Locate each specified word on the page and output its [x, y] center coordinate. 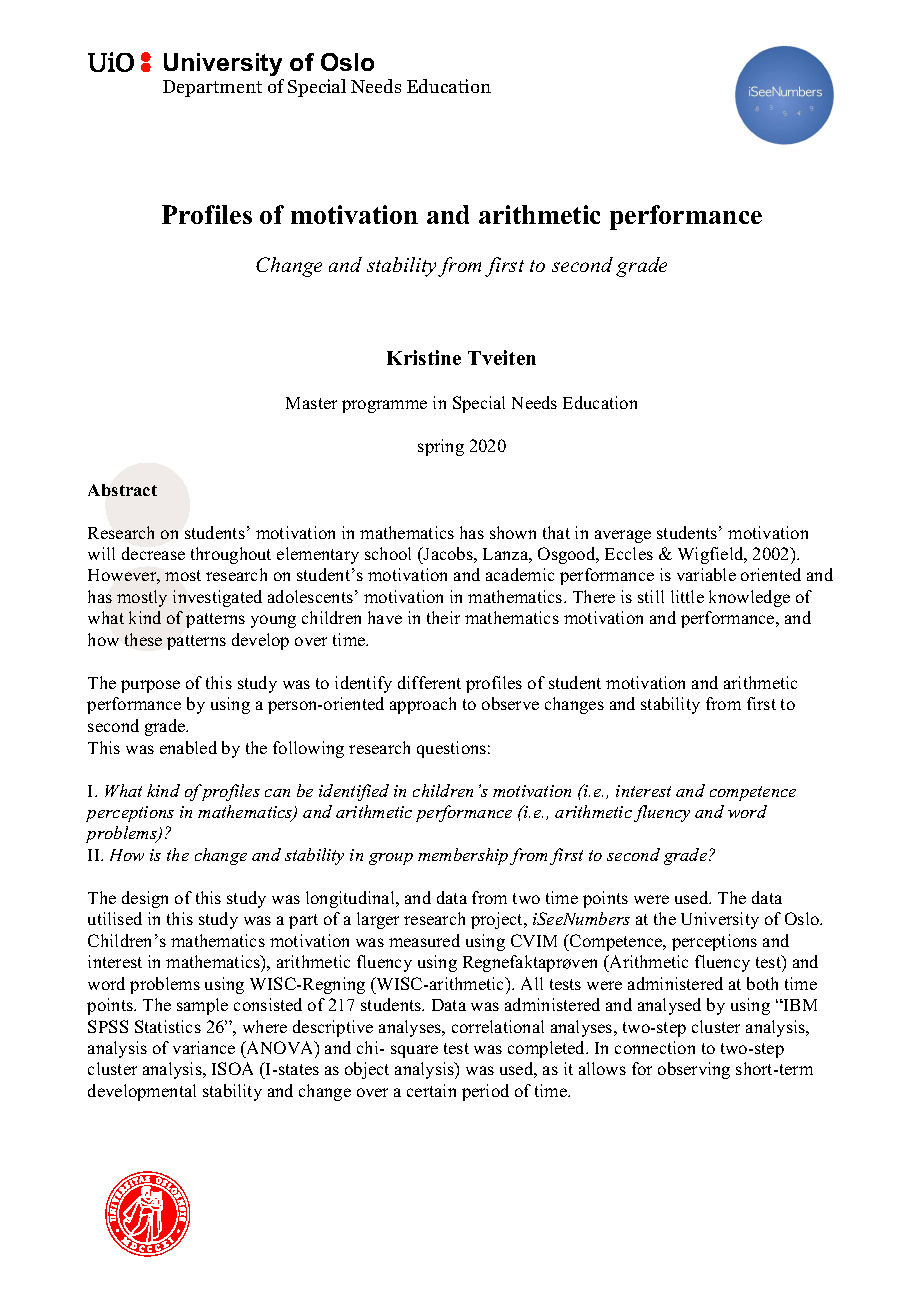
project [498, 920]
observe [510, 703]
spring [441, 447]
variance [204, 1047]
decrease [153, 553]
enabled [188, 747]
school [388, 553]
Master [311, 403]
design [145, 899]
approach [423, 705]
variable [706, 574]
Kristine [424, 357]
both [762, 983]
